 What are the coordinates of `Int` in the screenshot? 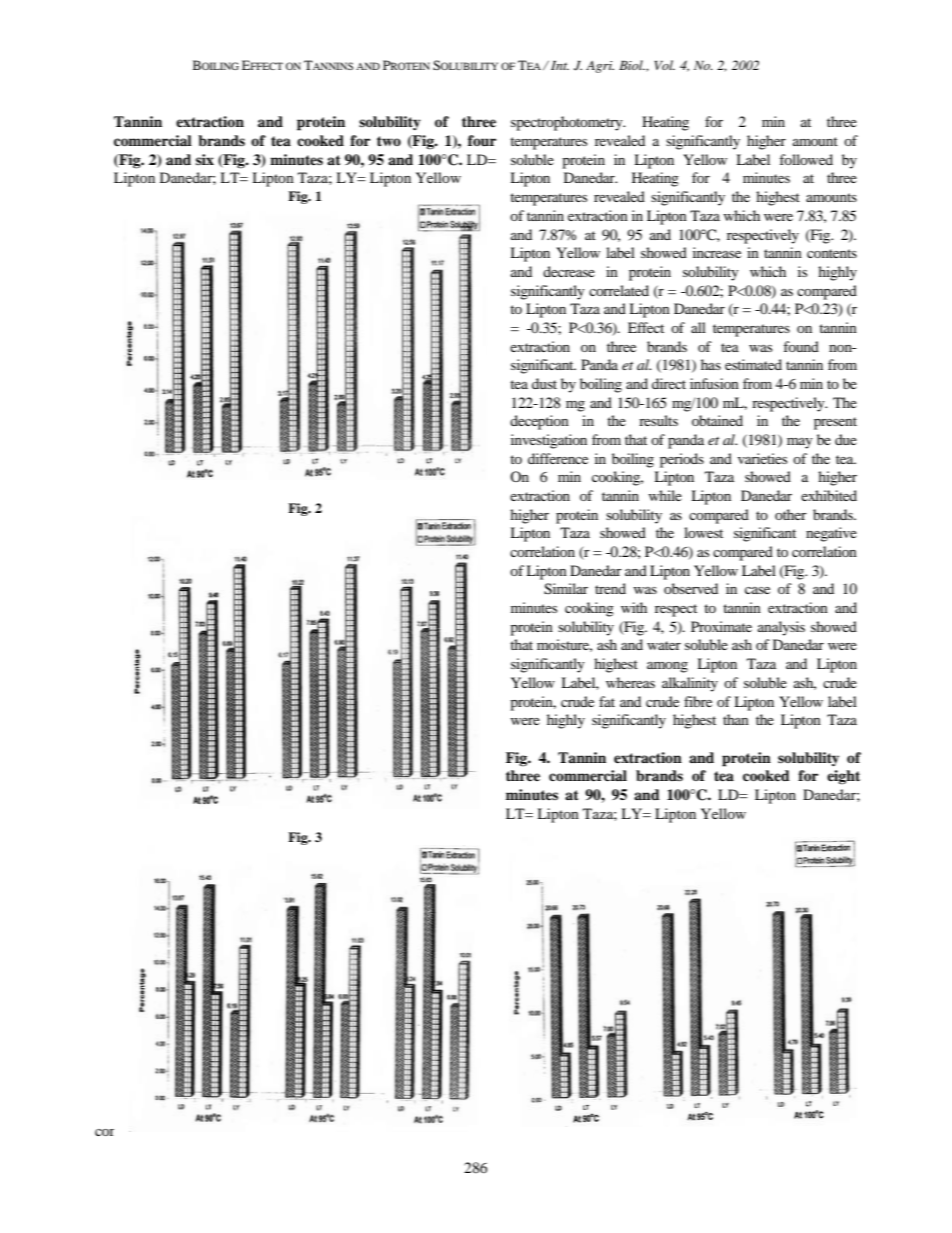 It's located at (560, 65).
